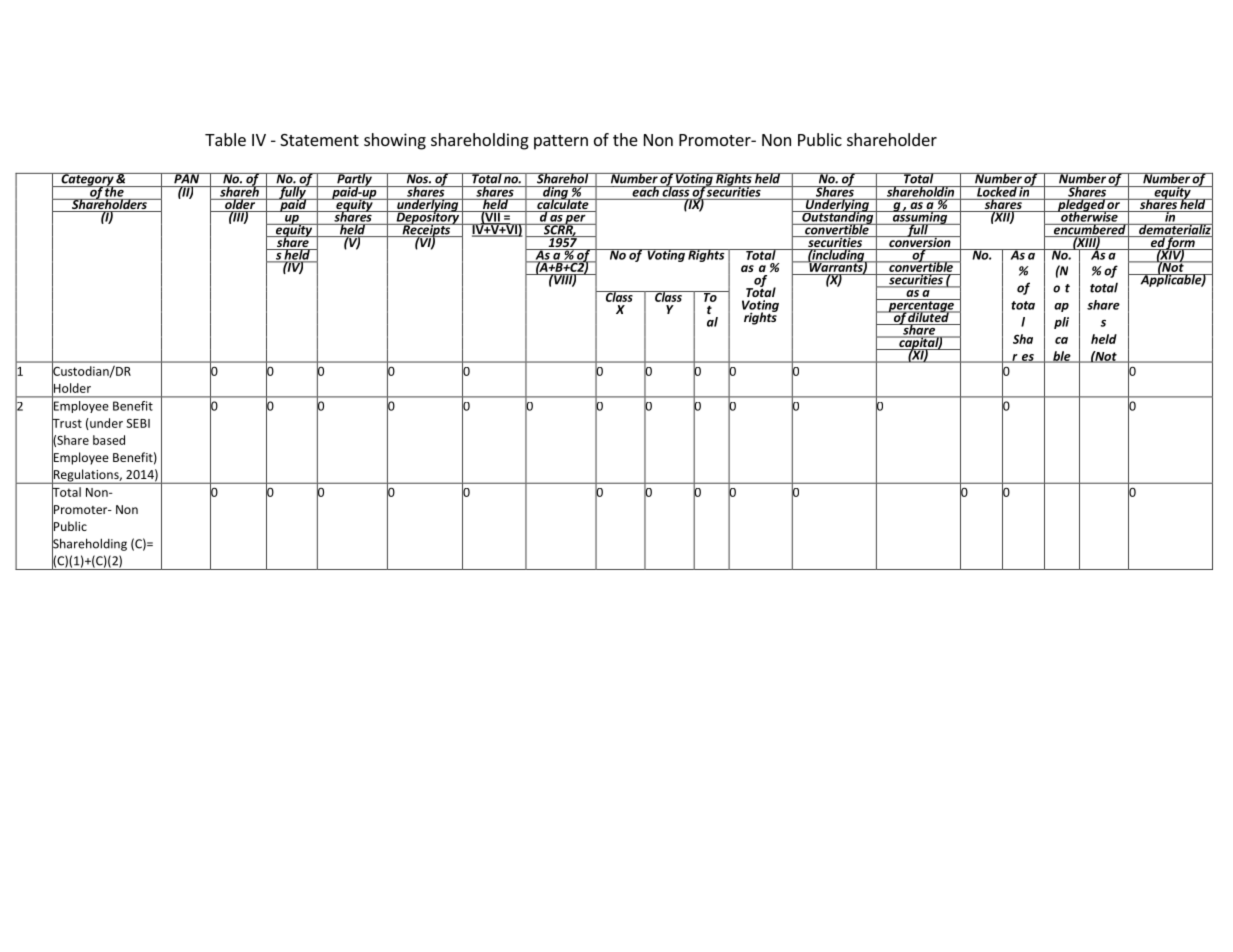  What do you see at coordinates (395, 141) in the document?
I see `showing` at bounding box center [395, 141].
